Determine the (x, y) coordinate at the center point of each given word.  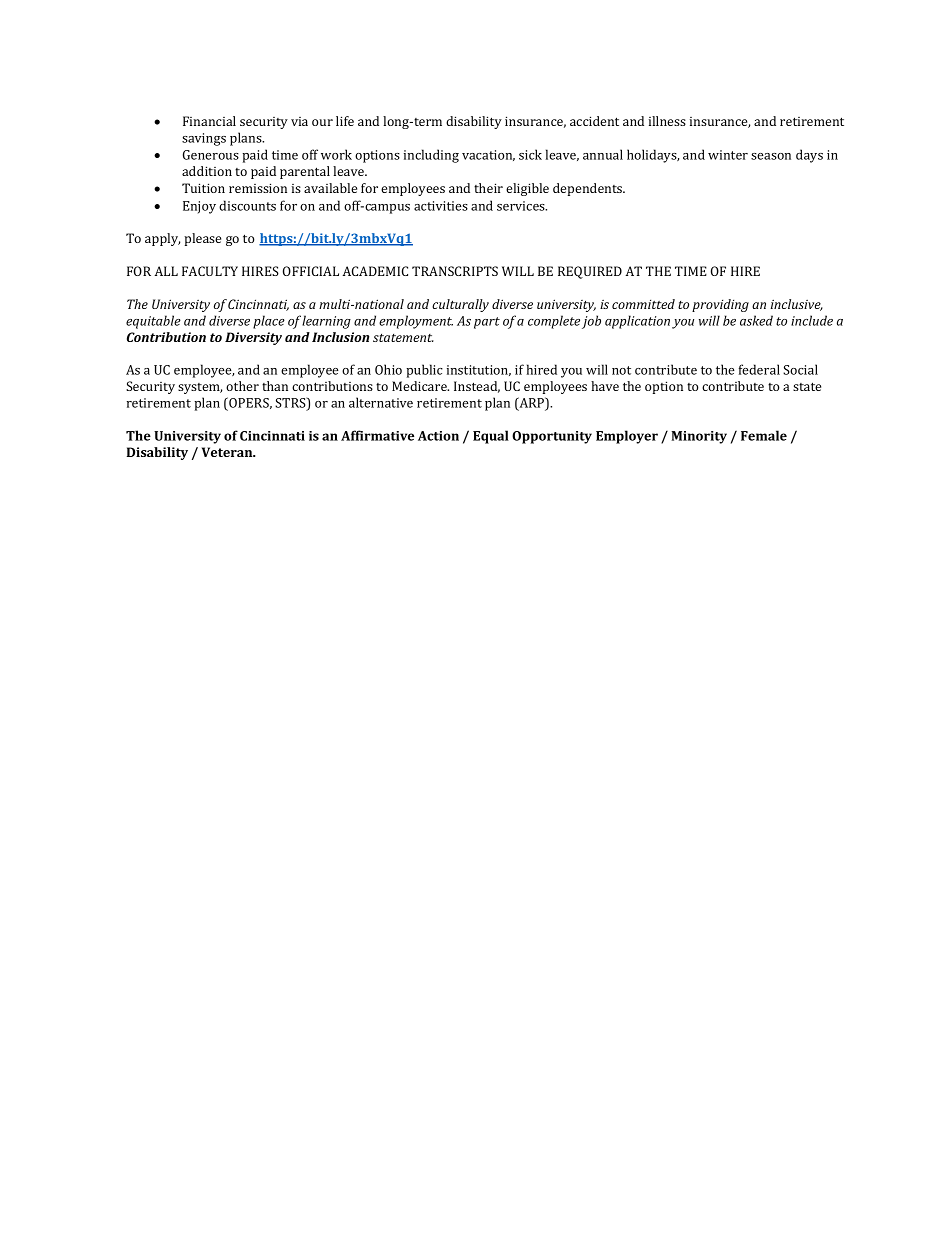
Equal (491, 437)
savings (204, 139)
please (202, 239)
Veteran (228, 452)
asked (756, 320)
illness (667, 121)
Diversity (253, 338)
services (522, 206)
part (487, 323)
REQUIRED (590, 272)
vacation (488, 155)
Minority (699, 437)
